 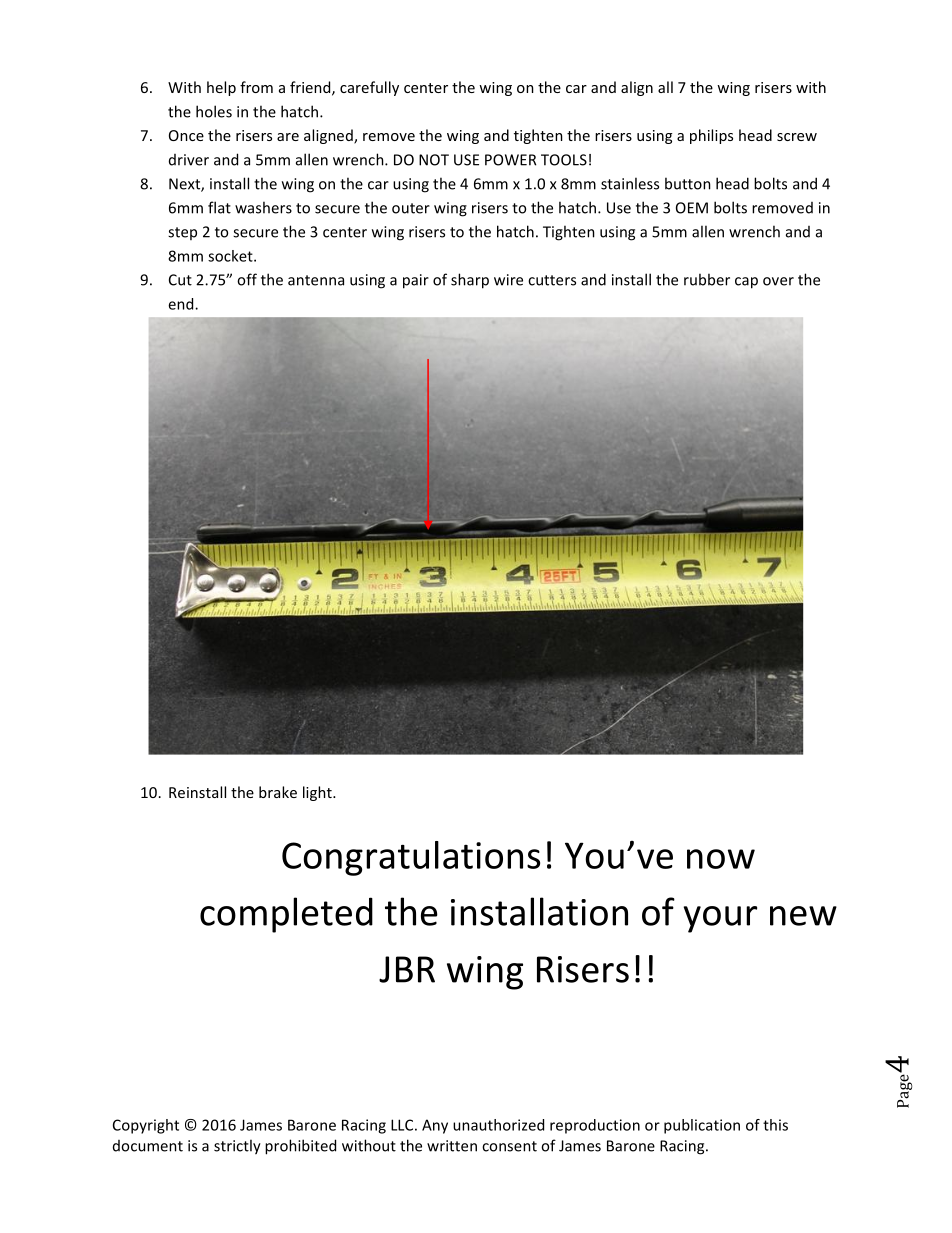 What do you see at coordinates (470, 281) in the image?
I see `sharp` at bounding box center [470, 281].
